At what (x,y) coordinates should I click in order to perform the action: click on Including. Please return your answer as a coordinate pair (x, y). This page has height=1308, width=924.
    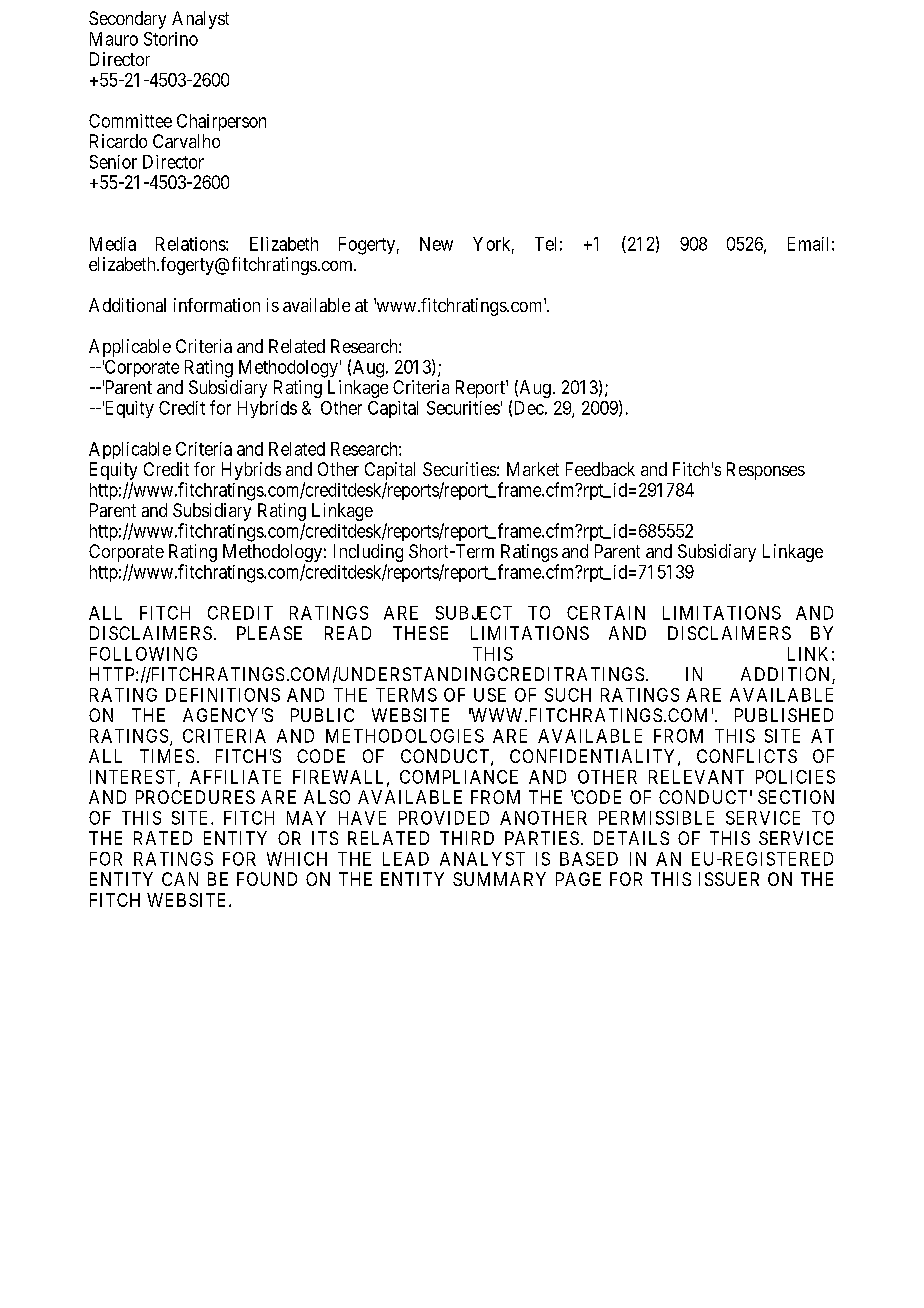
    Looking at the image, I should click on (368, 554).
